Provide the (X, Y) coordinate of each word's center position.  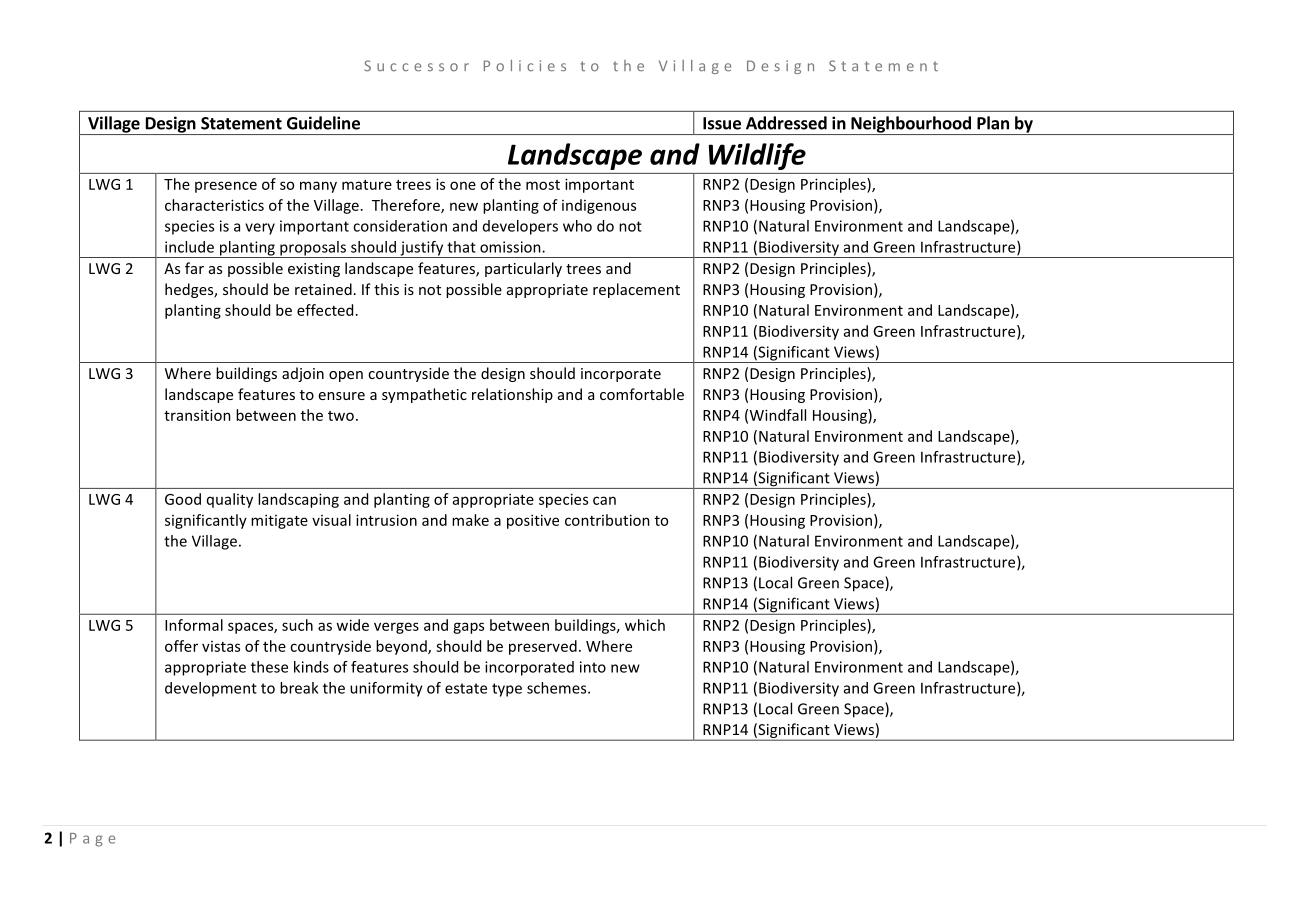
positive (533, 521)
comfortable (642, 394)
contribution (607, 520)
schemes (558, 688)
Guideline (323, 123)
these (269, 667)
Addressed (786, 123)
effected (325, 310)
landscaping (298, 500)
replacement (636, 290)
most (543, 185)
